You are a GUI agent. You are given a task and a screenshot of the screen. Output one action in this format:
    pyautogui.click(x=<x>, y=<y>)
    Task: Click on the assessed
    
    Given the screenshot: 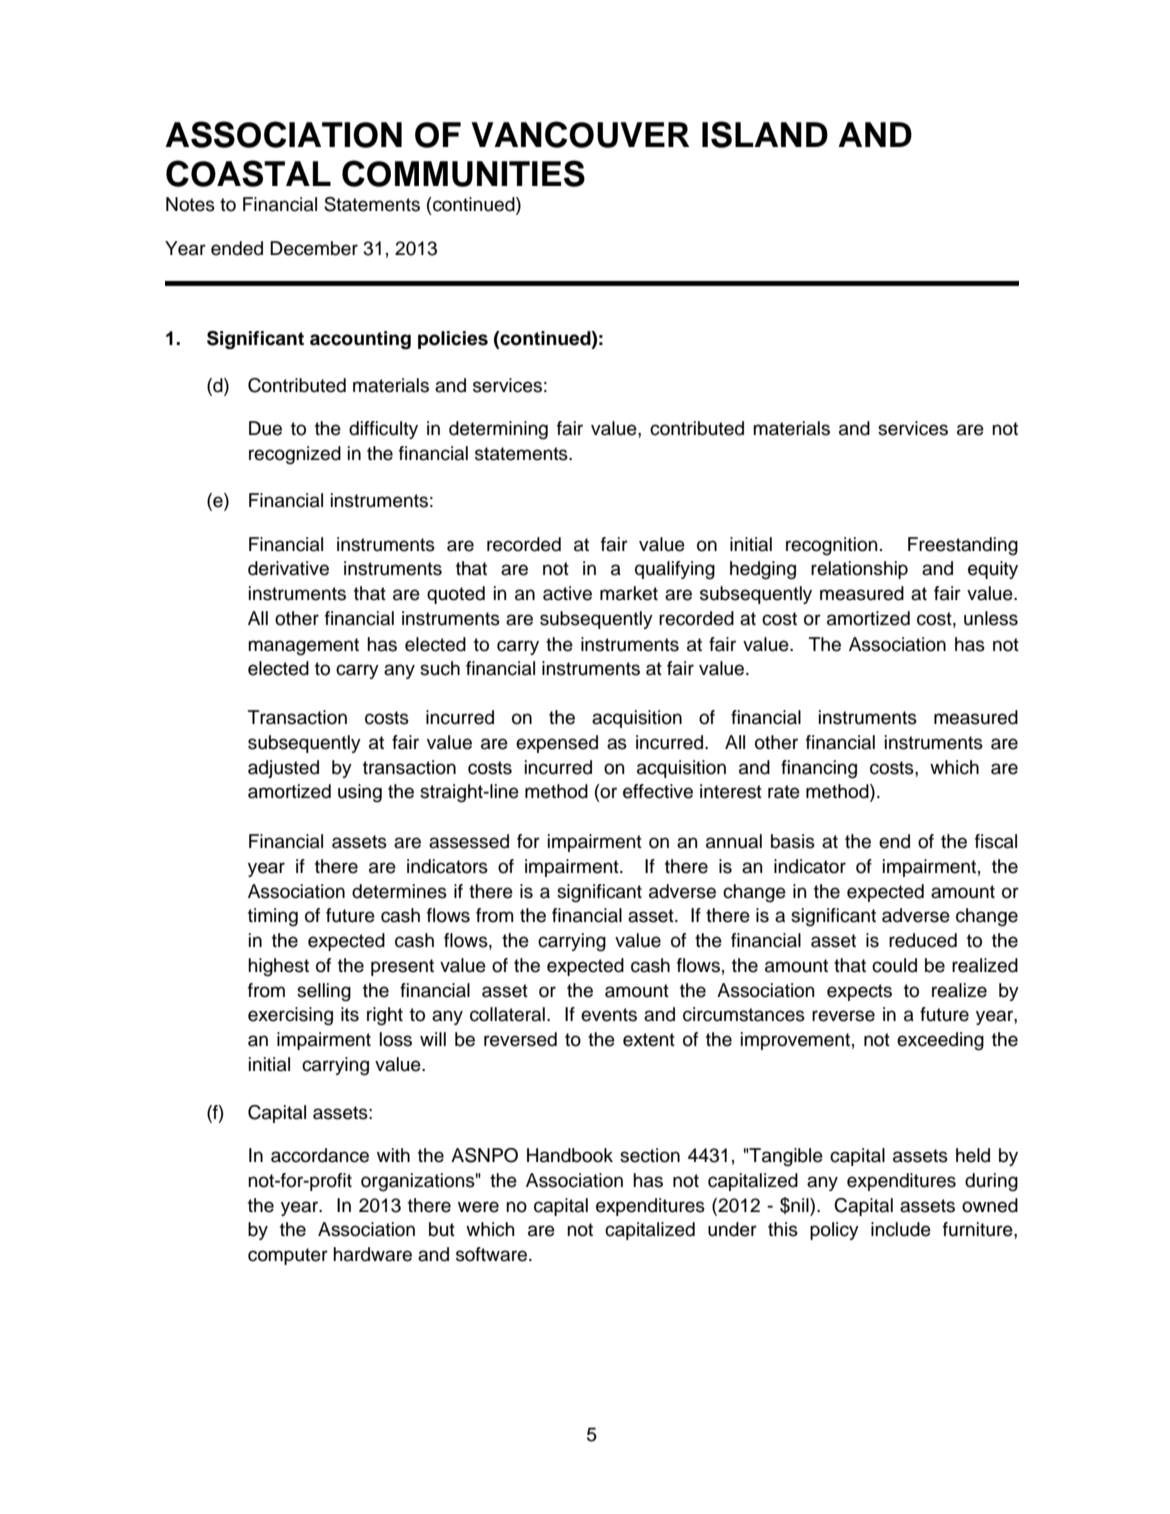 What is the action you would take?
    pyautogui.click(x=469, y=841)
